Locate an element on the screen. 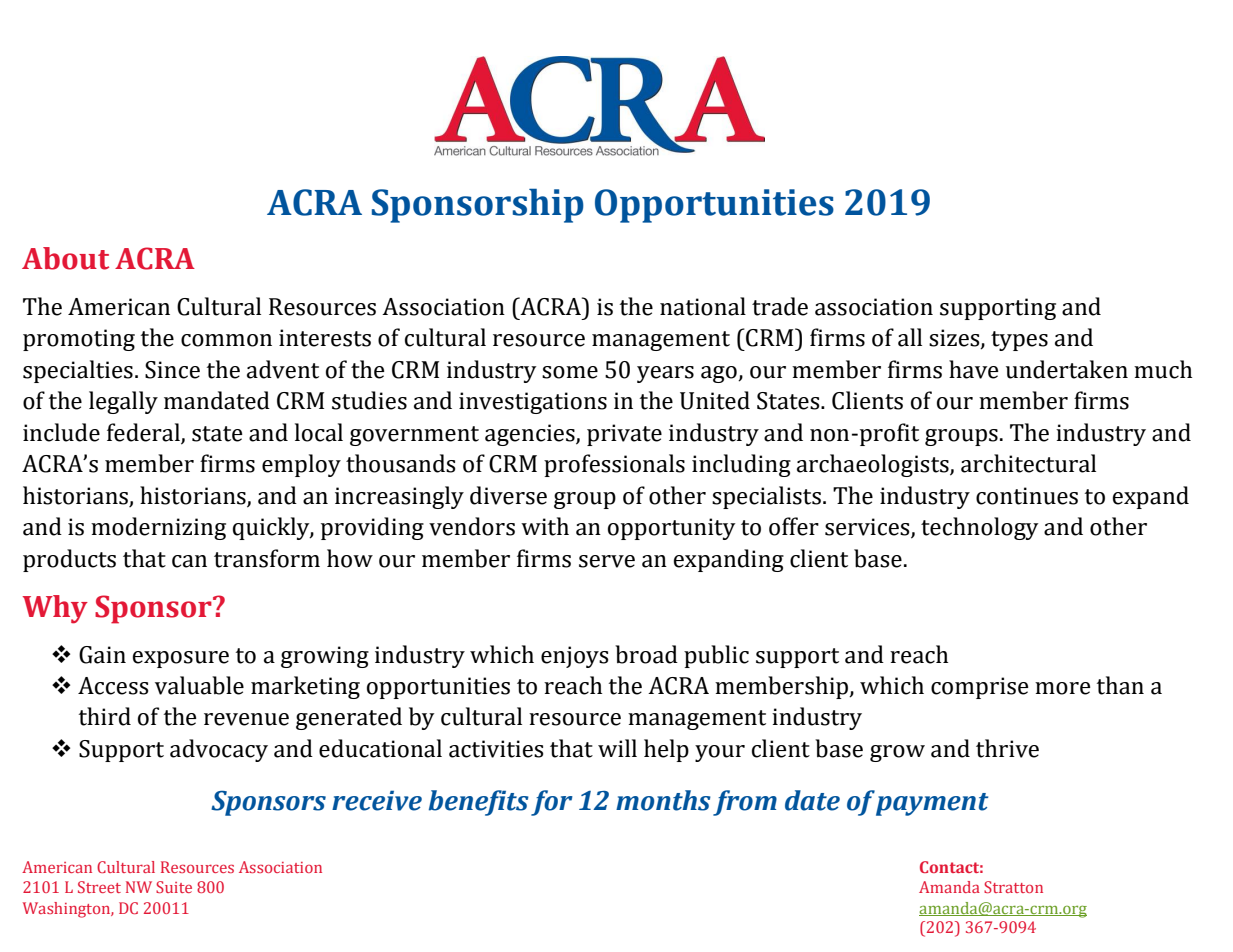  federal is located at coordinates (144, 433).
